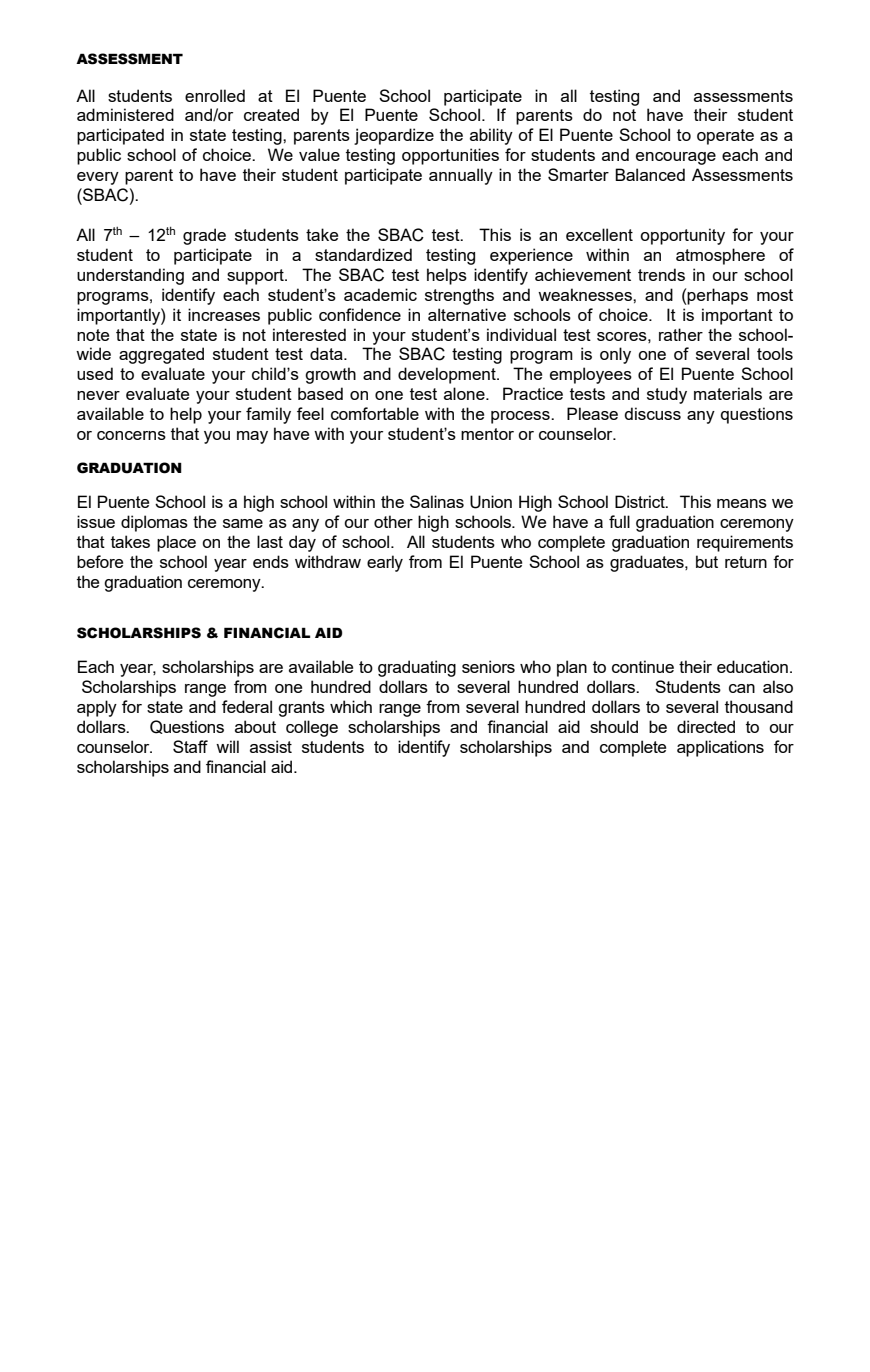 This screenshot has width=870, height=1372. Describe the element at coordinates (742, 503) in the screenshot. I see `means` at that location.
